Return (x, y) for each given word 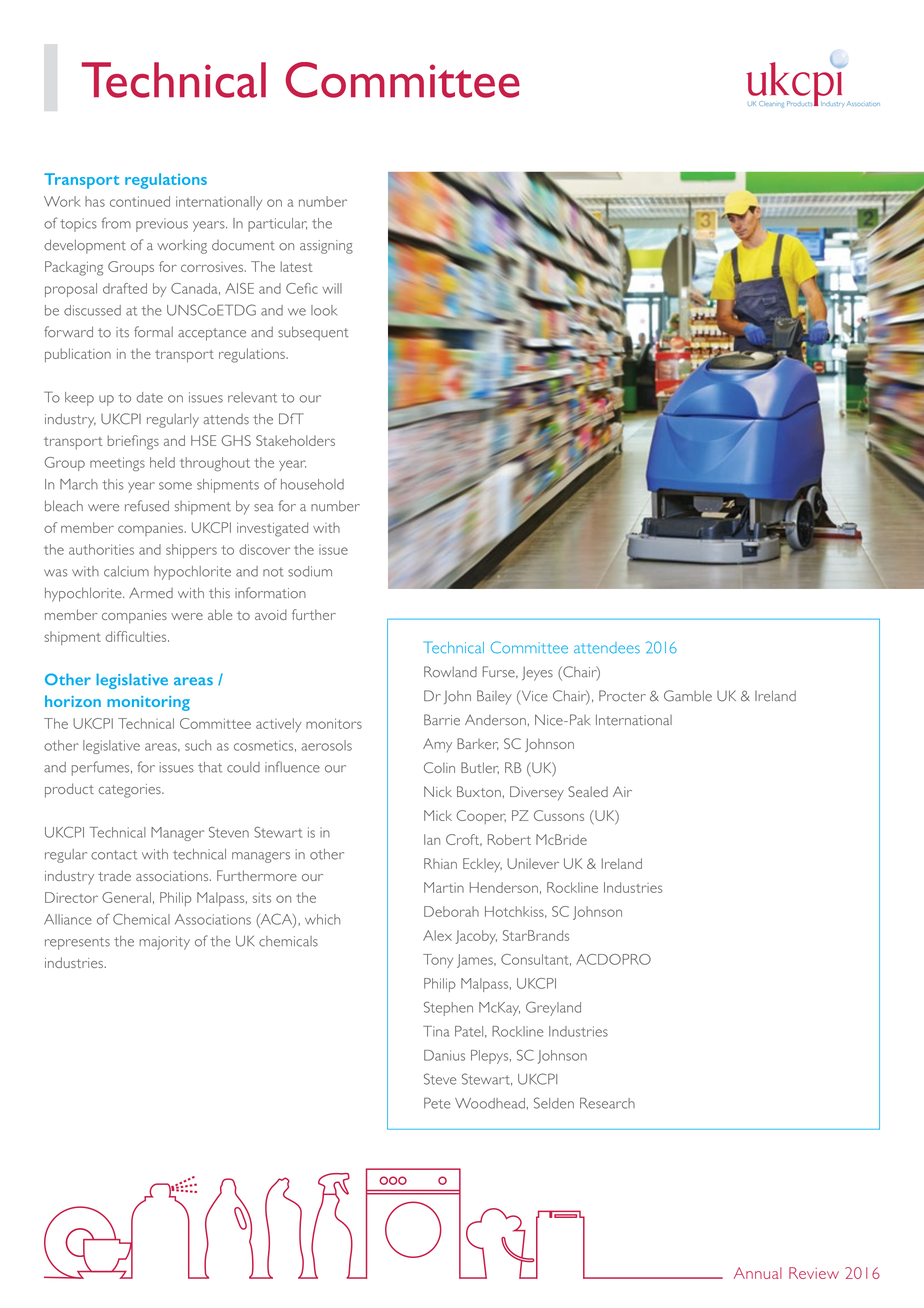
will (332, 288)
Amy (437, 745)
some (175, 486)
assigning (326, 247)
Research (607, 1103)
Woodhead (490, 1103)
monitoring (148, 703)
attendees (607, 648)
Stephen (448, 1009)
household (312, 484)
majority (164, 943)
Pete (437, 1103)
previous (162, 225)
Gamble (688, 696)
